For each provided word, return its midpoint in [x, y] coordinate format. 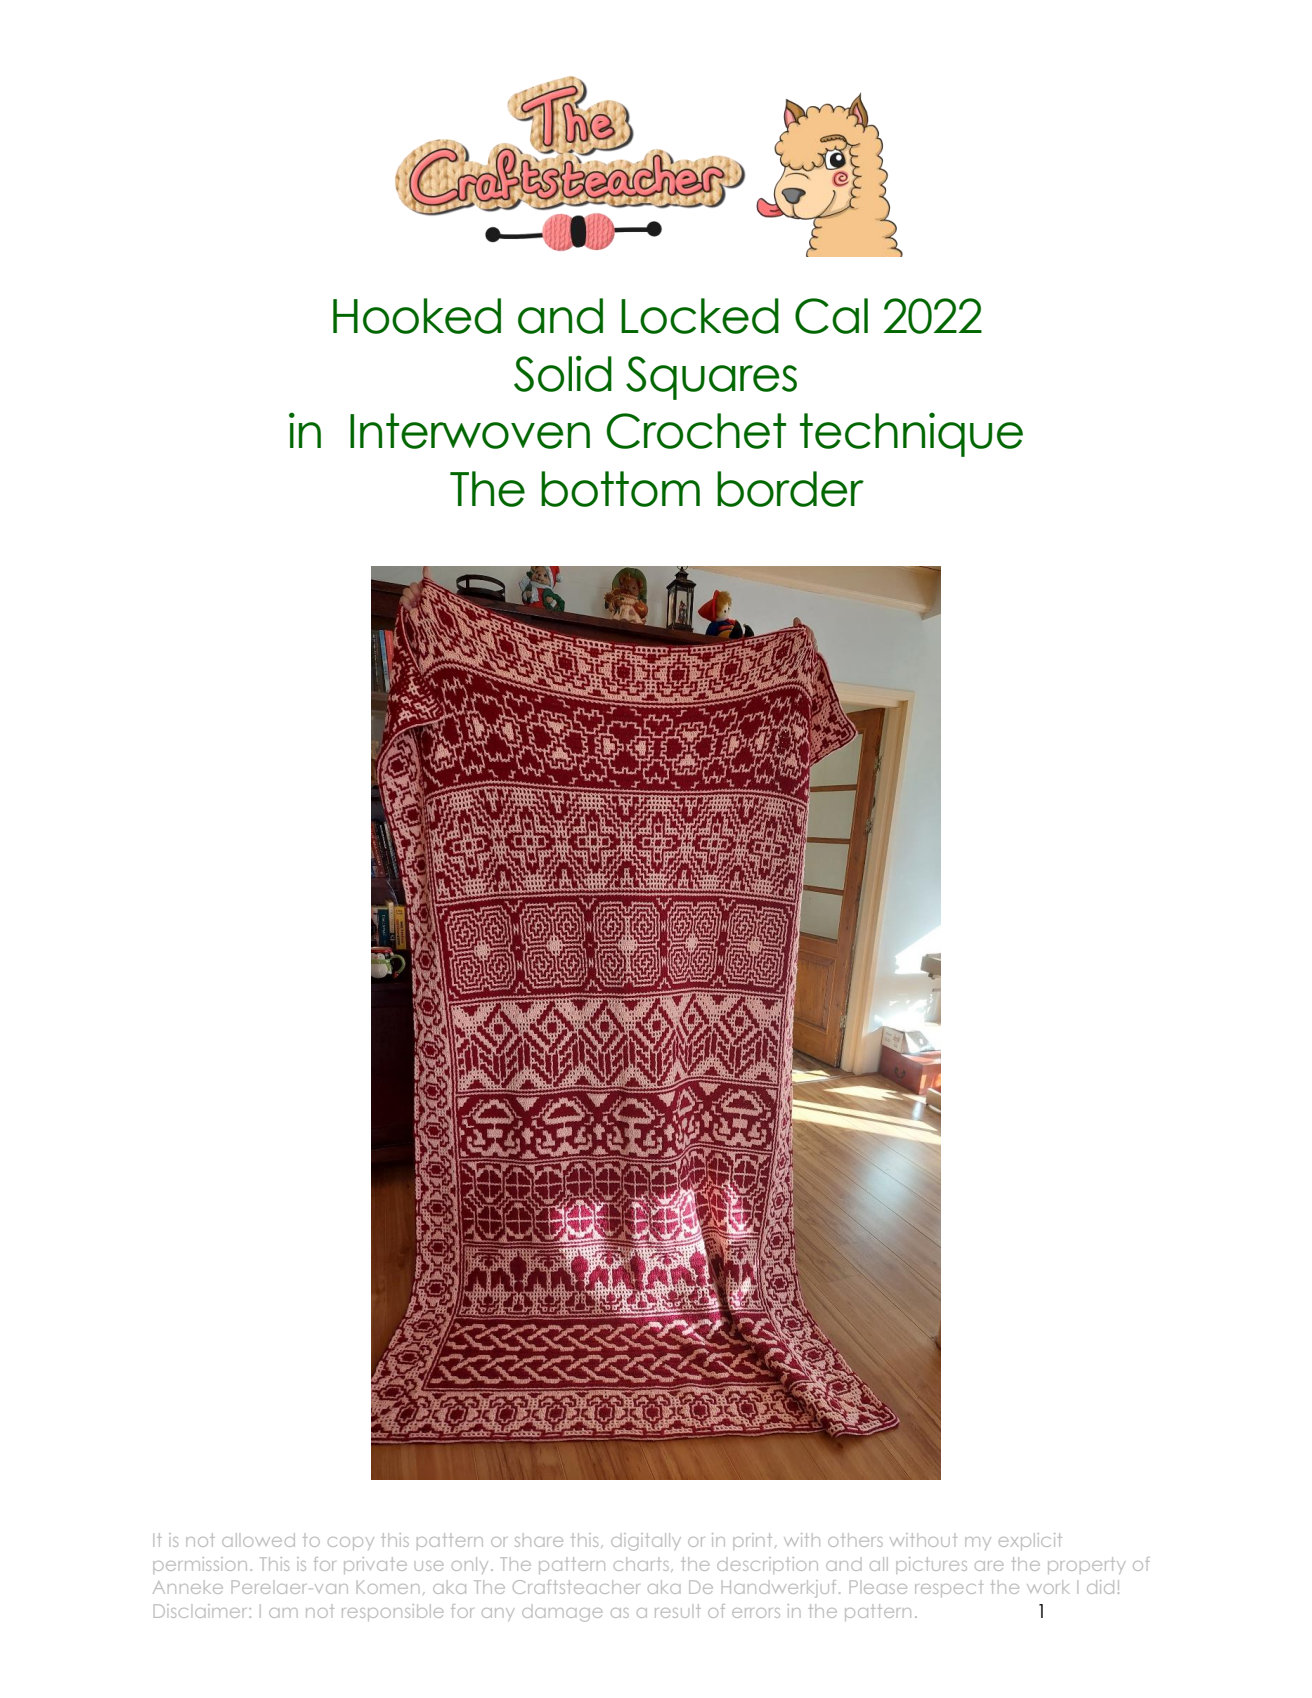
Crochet [696, 431]
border [790, 489]
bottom [620, 489]
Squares [711, 378]
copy [351, 1543]
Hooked [417, 316]
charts [641, 1564]
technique [911, 434]
